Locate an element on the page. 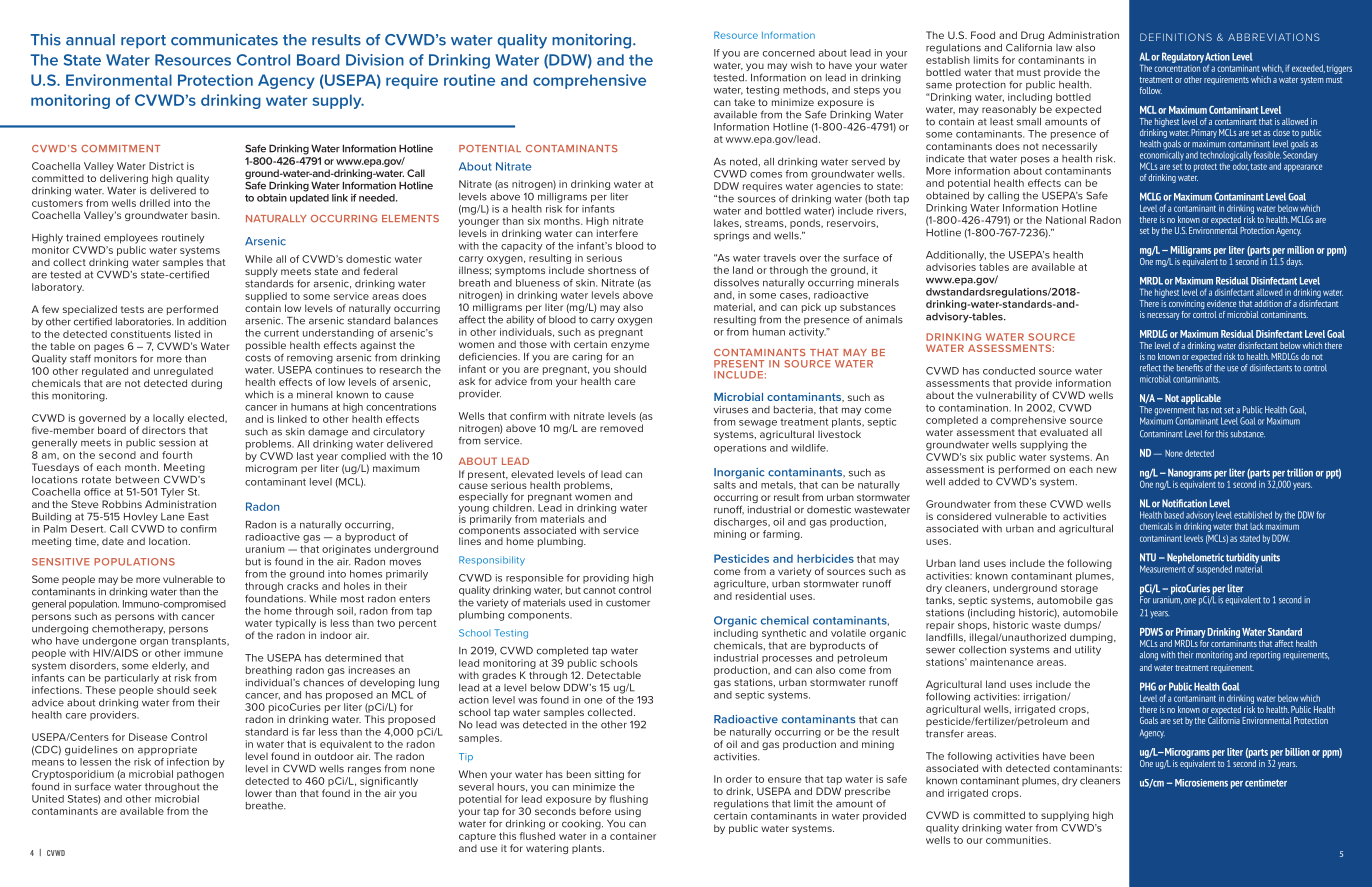  concerned is located at coordinates (789, 53).
